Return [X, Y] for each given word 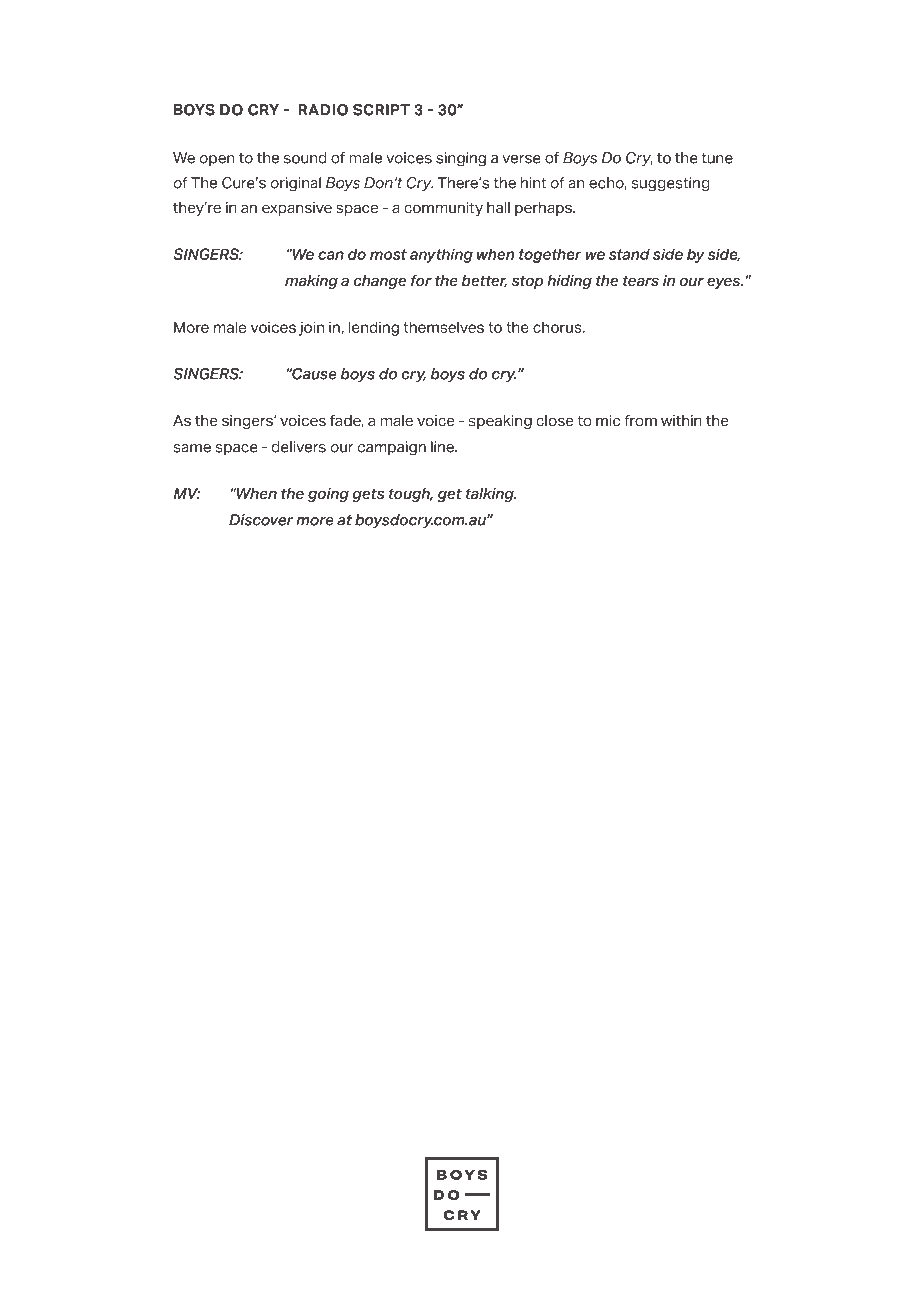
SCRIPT [381, 110]
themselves [443, 327]
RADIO [323, 110]
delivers [299, 447]
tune [717, 158]
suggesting [670, 184]
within [681, 420]
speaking [500, 422]
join [311, 328]
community [443, 209]
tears [641, 281]
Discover [261, 520]
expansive [297, 209]
